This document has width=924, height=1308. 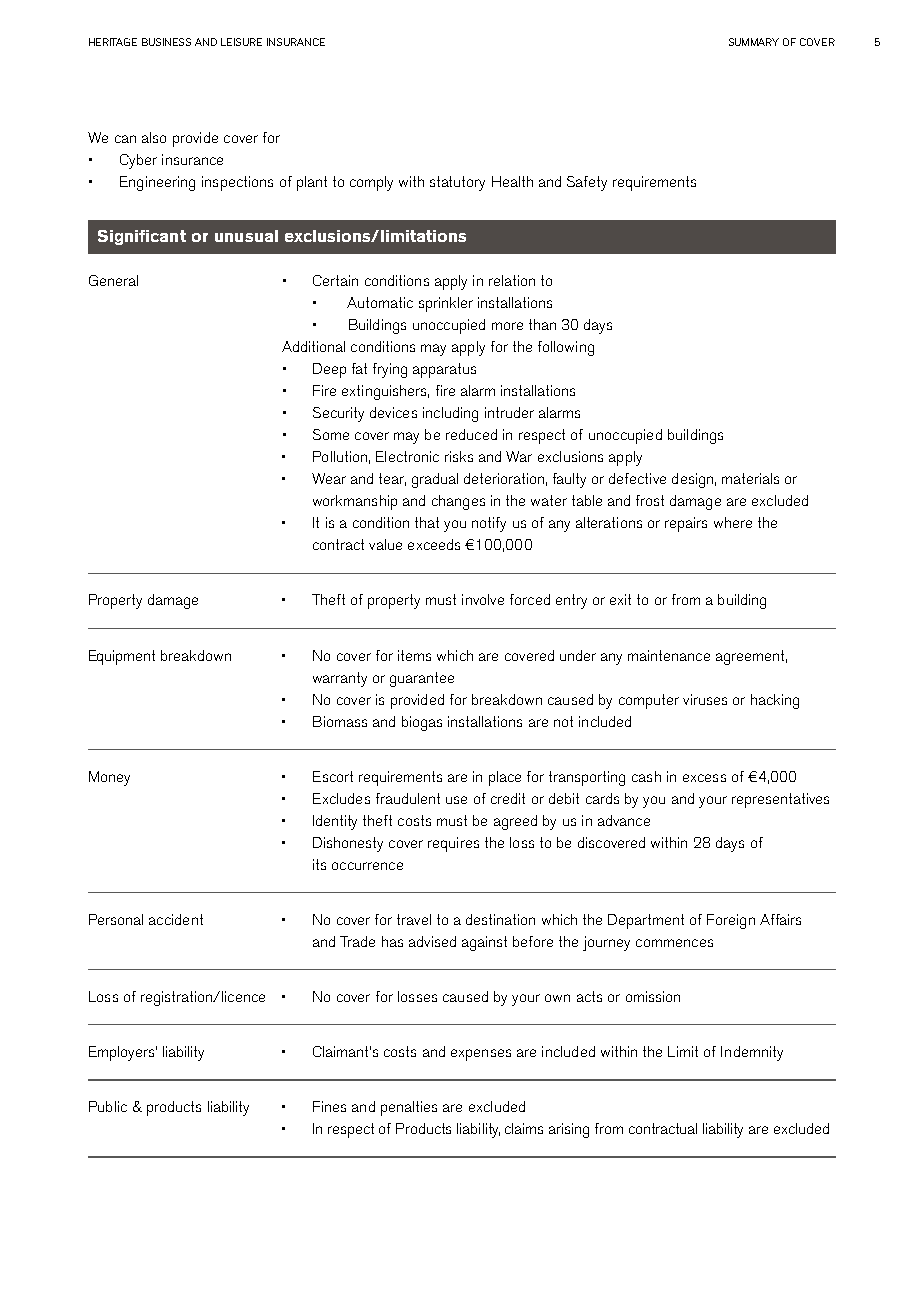 I want to click on BUSINESS, so click(x=166, y=42).
